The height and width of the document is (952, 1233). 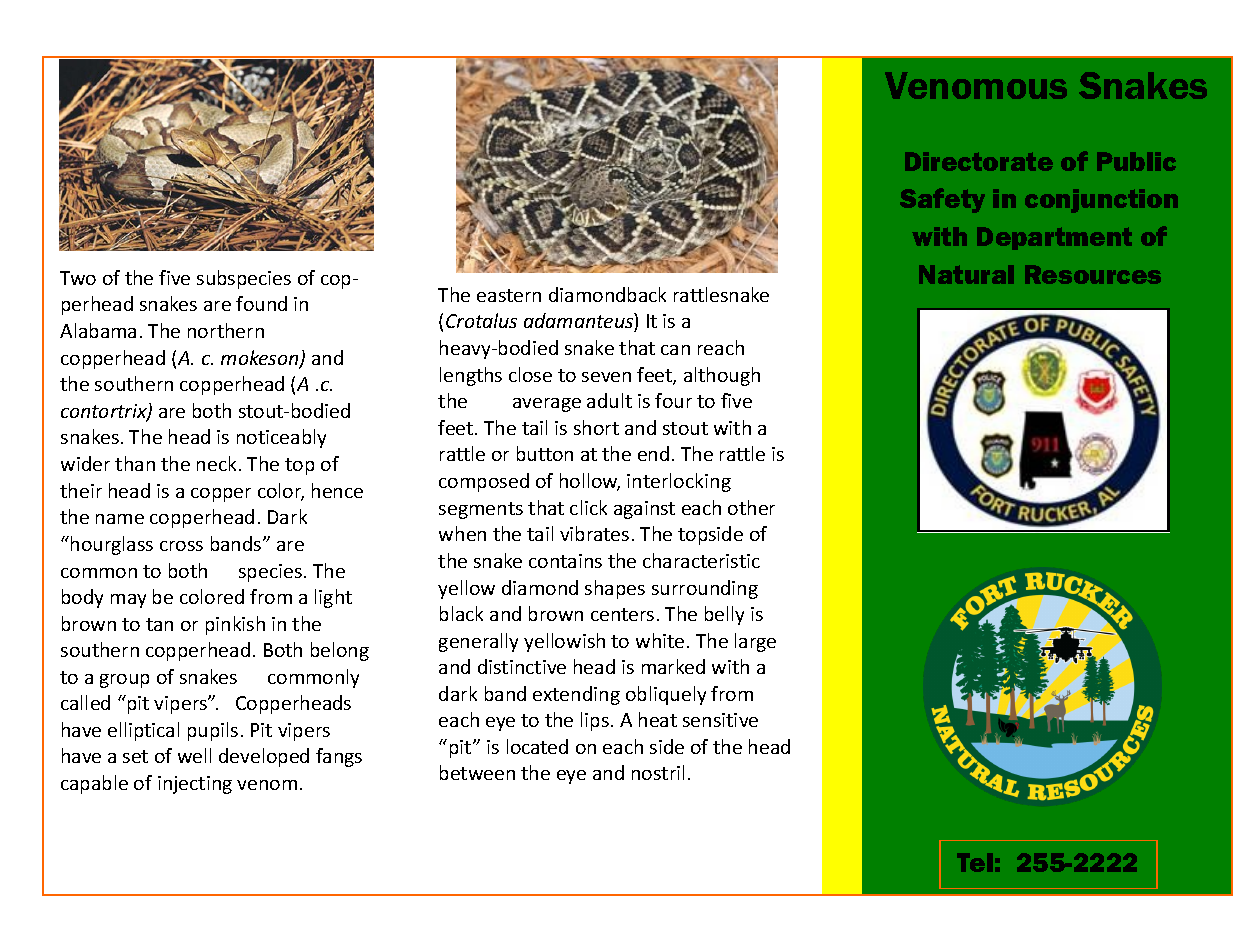 What do you see at coordinates (135, 463) in the document?
I see `than` at bounding box center [135, 463].
